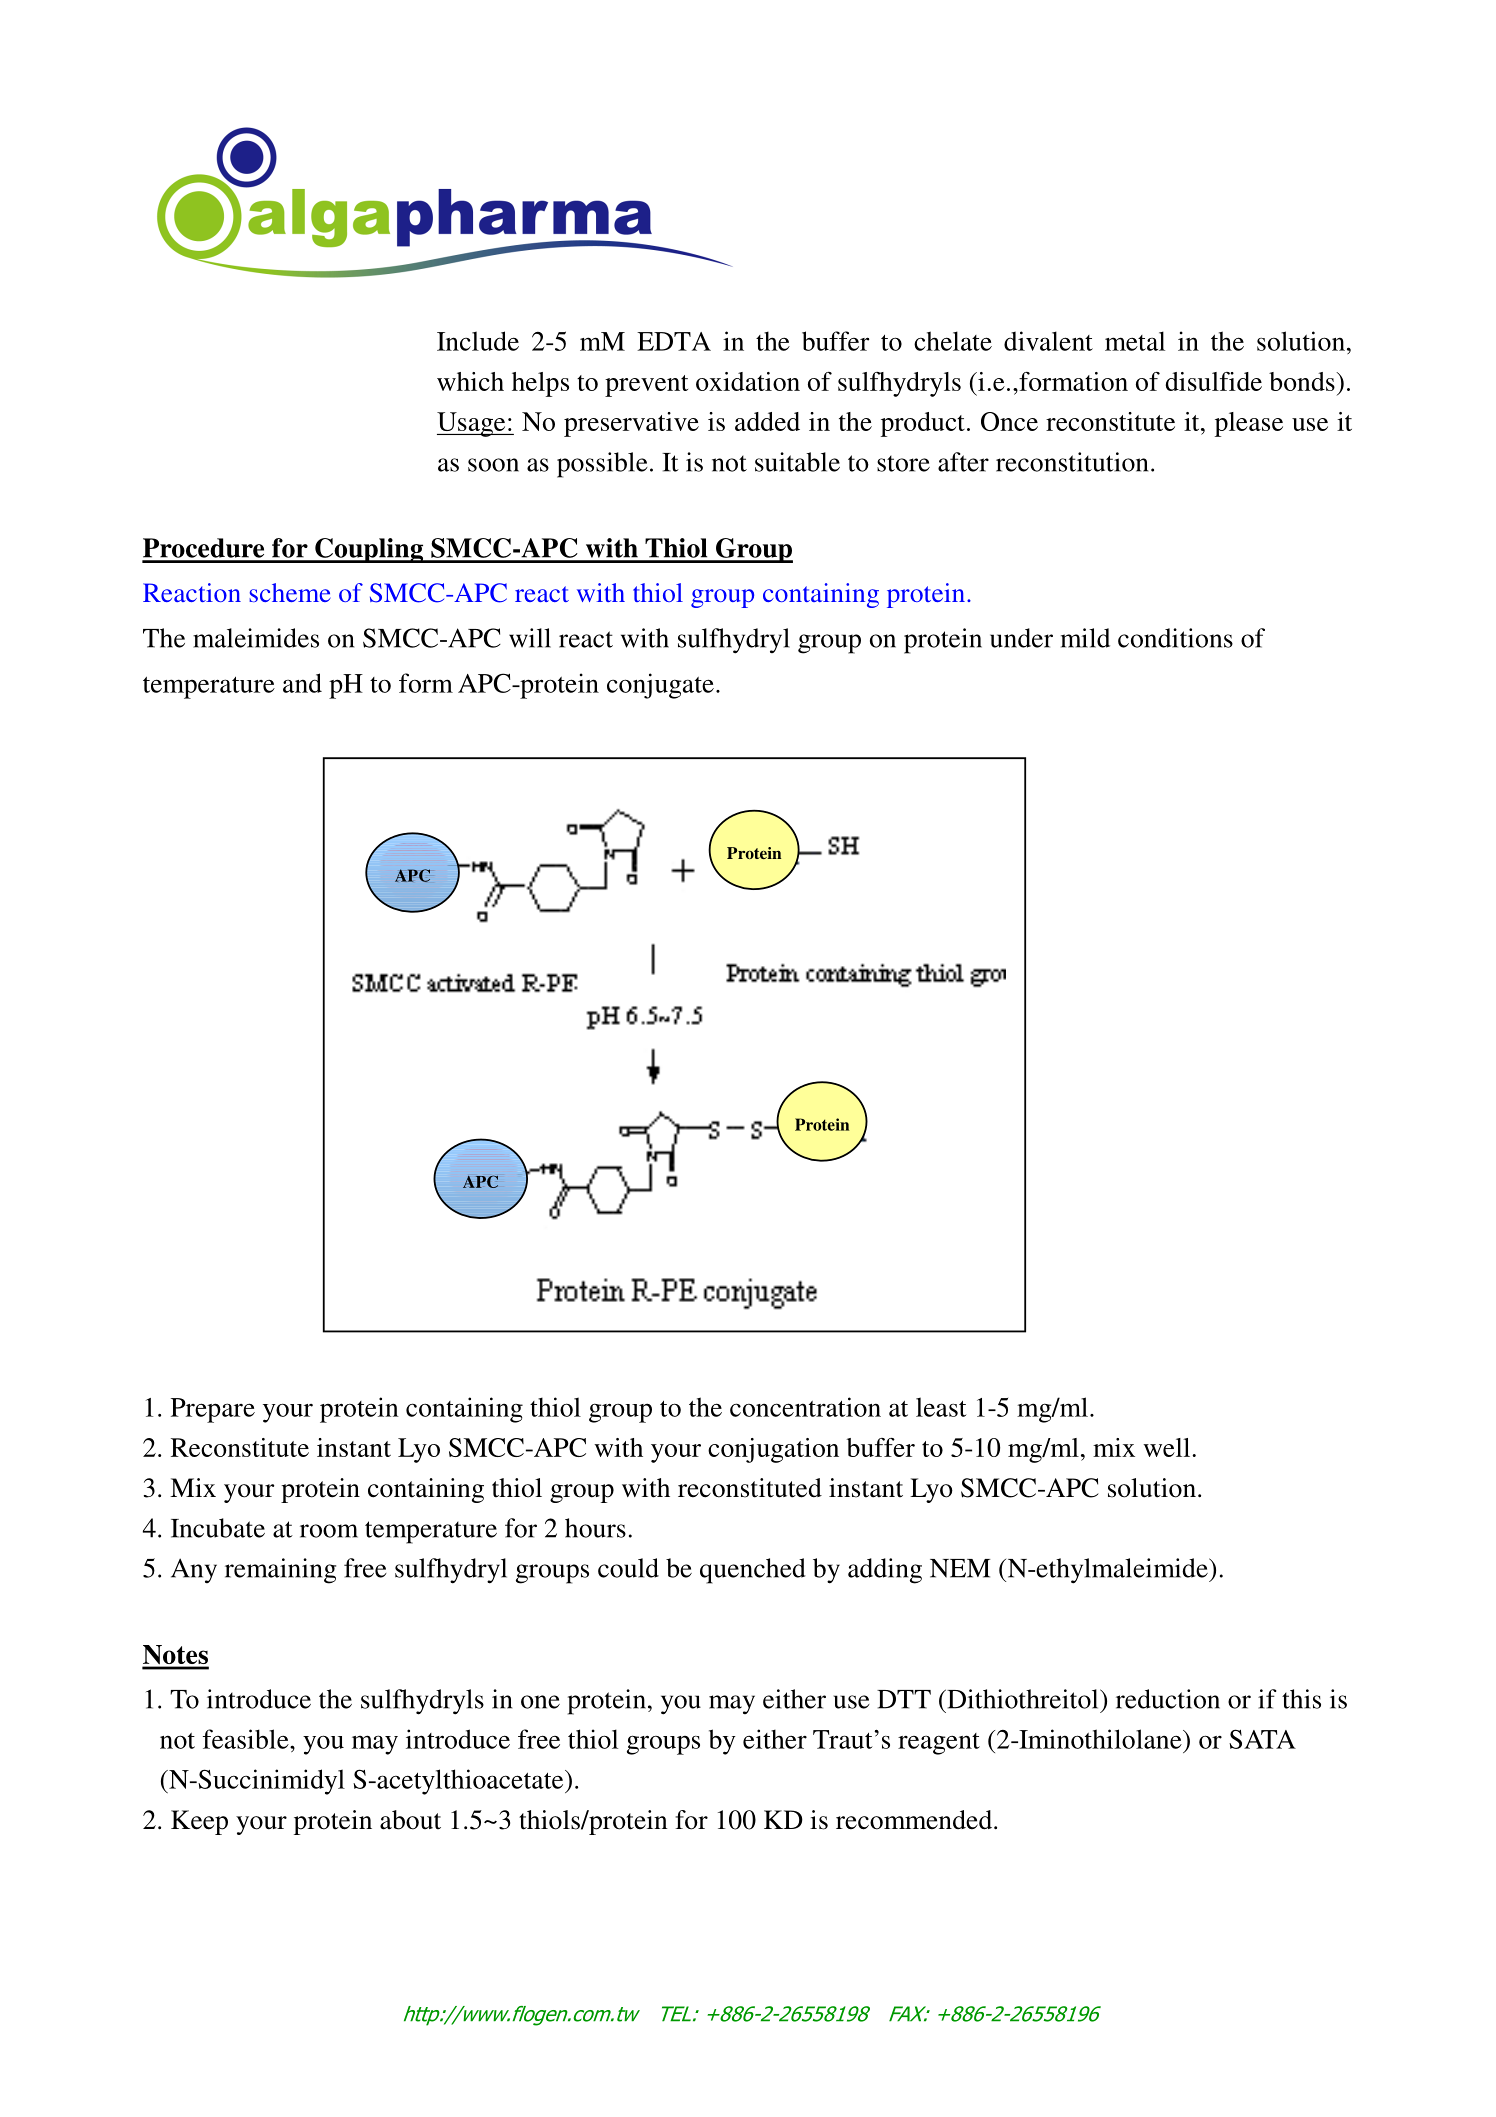  I want to click on SATA, so click(1262, 1739).
